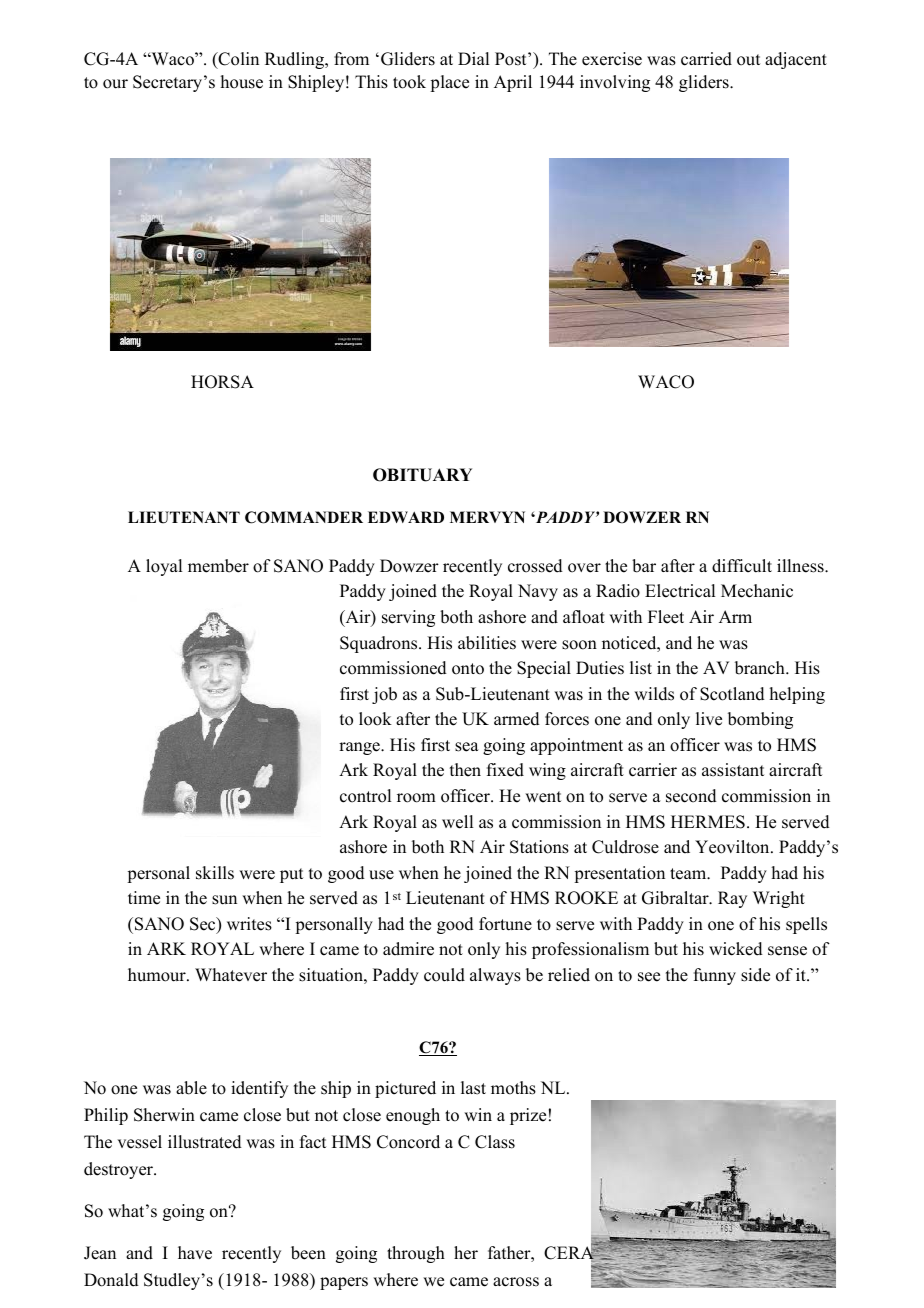  I want to click on carried, so click(706, 59).
